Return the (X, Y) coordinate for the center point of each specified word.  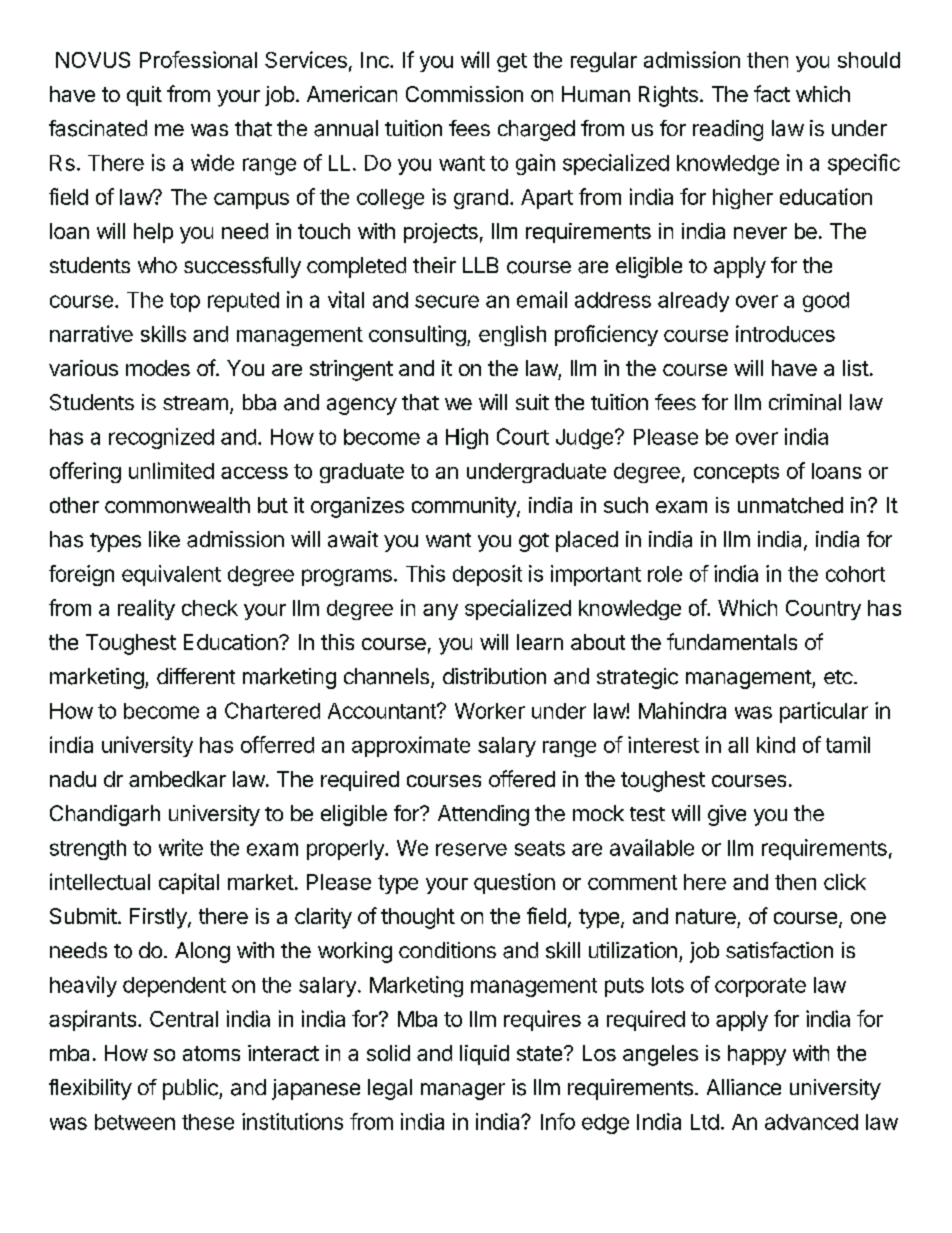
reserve (471, 849)
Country (823, 610)
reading (728, 130)
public (191, 1089)
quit (144, 96)
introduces (785, 333)
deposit (487, 575)
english (512, 335)
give (727, 815)
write (181, 847)
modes (158, 368)
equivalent (171, 575)
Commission (464, 94)
